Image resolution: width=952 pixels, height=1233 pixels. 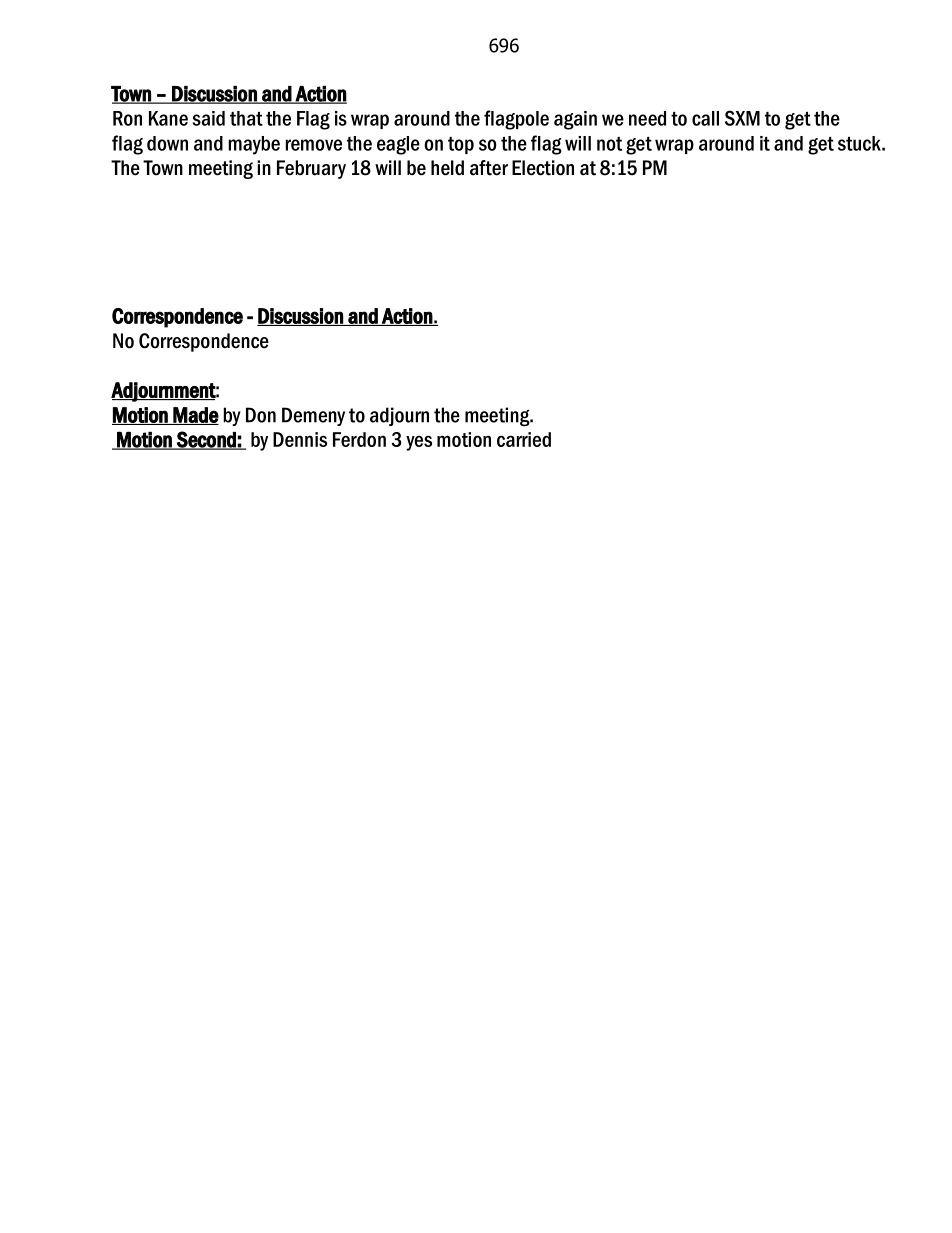 I want to click on after, so click(x=489, y=168).
